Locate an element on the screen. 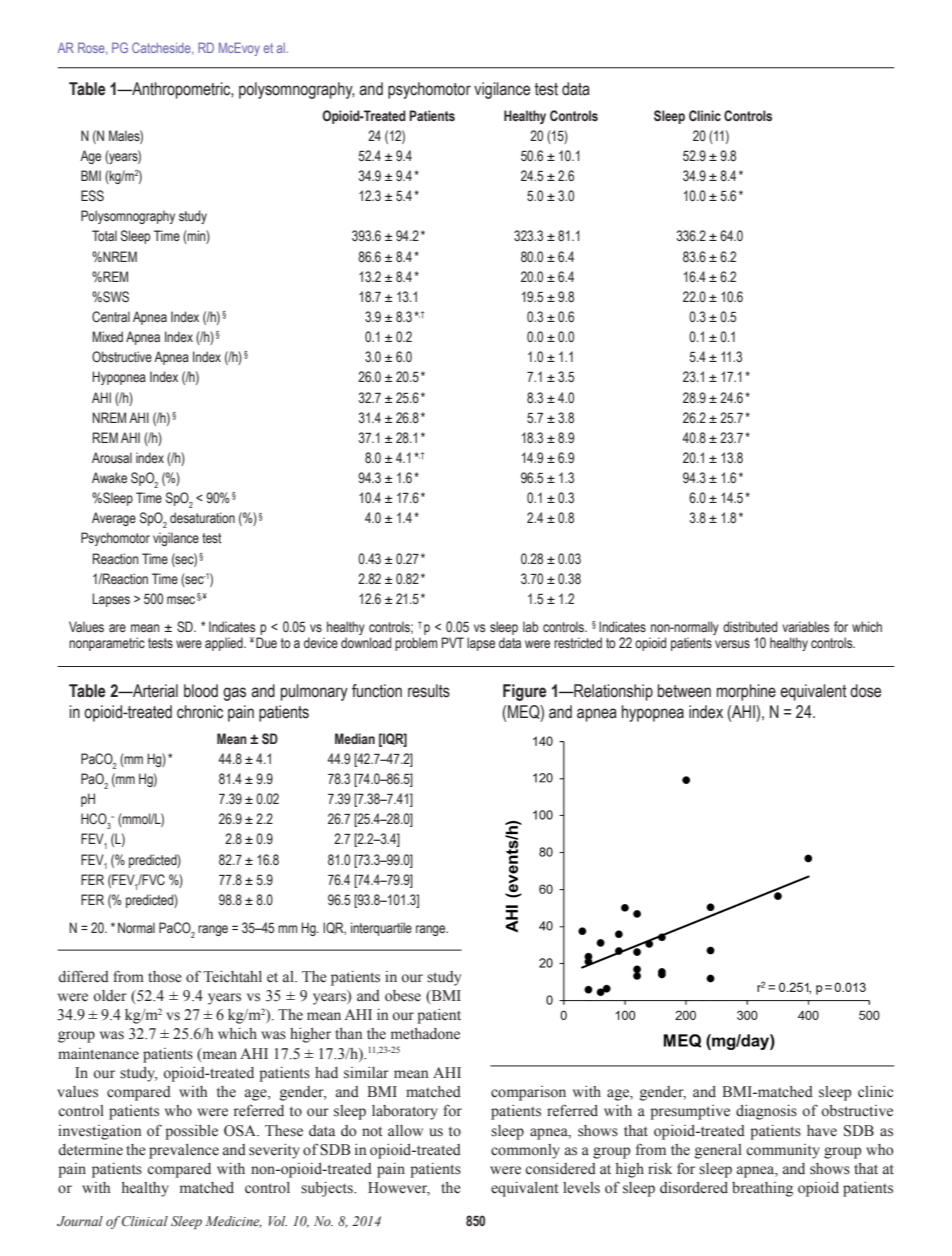 Image resolution: width=952 pixels, height=1256 pixels. Total is located at coordinates (104, 235).
